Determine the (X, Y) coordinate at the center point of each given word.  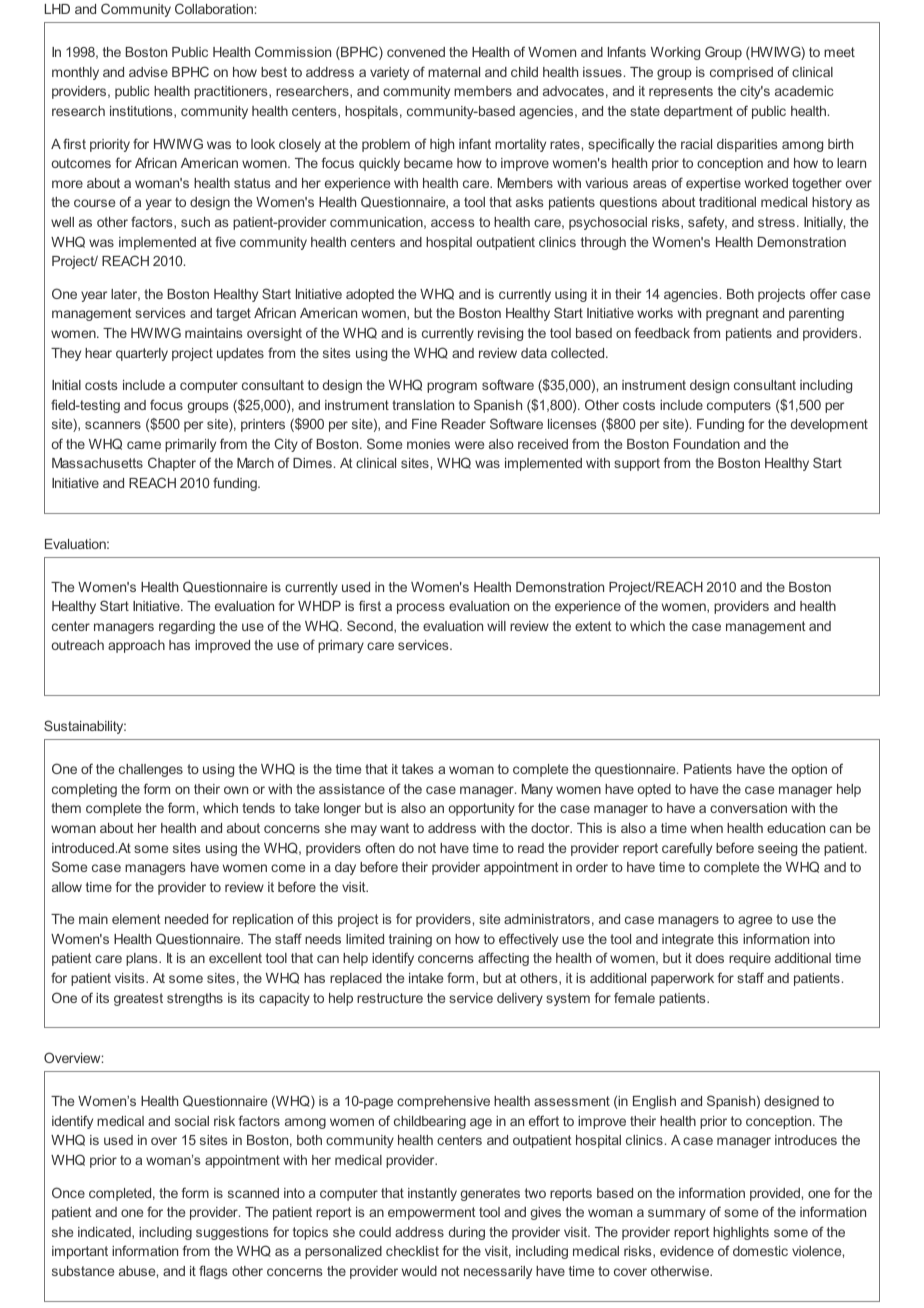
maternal (454, 72)
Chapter (172, 464)
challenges (151, 770)
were (469, 445)
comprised (741, 73)
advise (148, 72)
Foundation (707, 444)
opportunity (482, 809)
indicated (105, 1233)
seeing (777, 849)
